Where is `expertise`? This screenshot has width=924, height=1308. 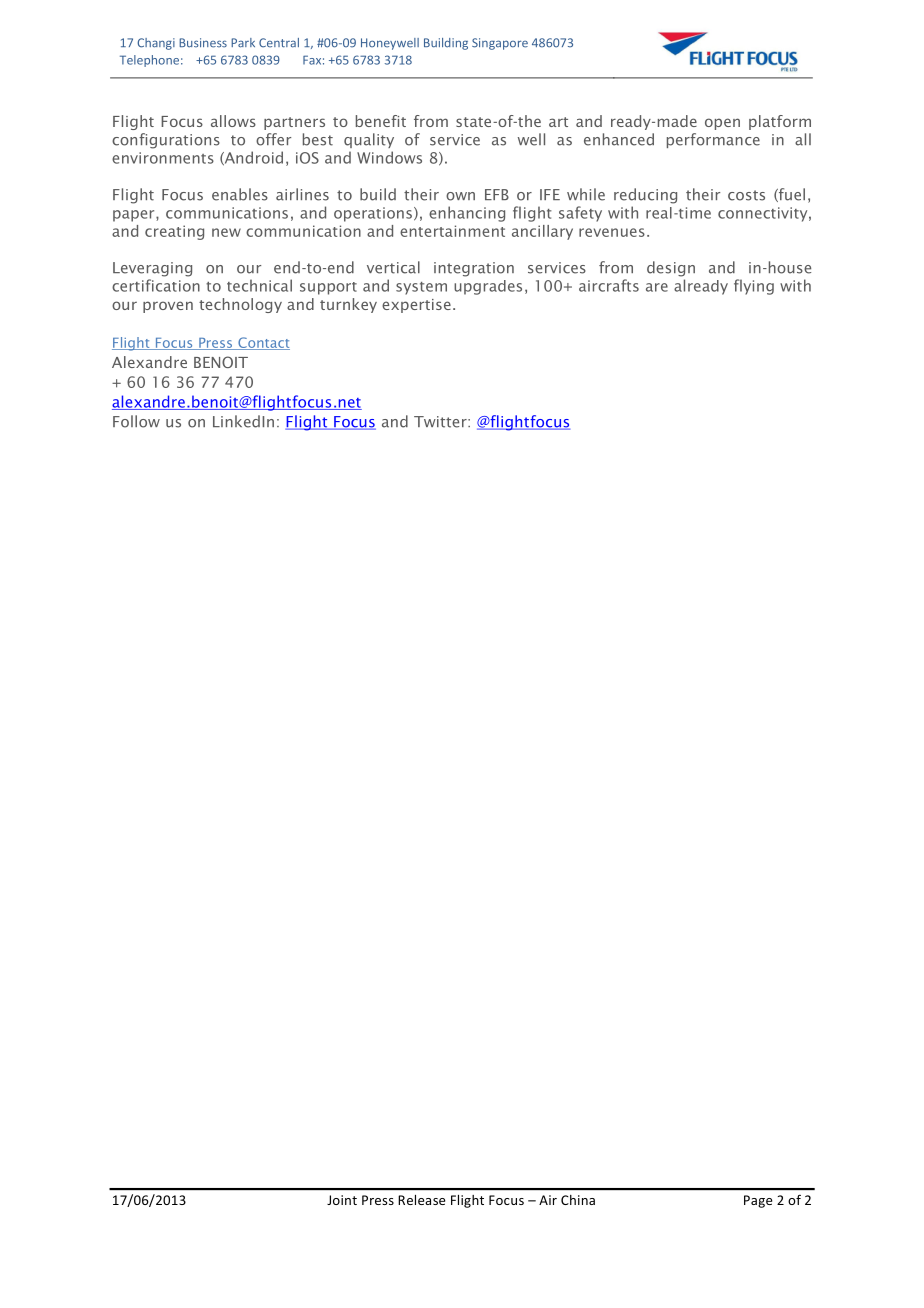
expertise is located at coordinates (416, 306).
